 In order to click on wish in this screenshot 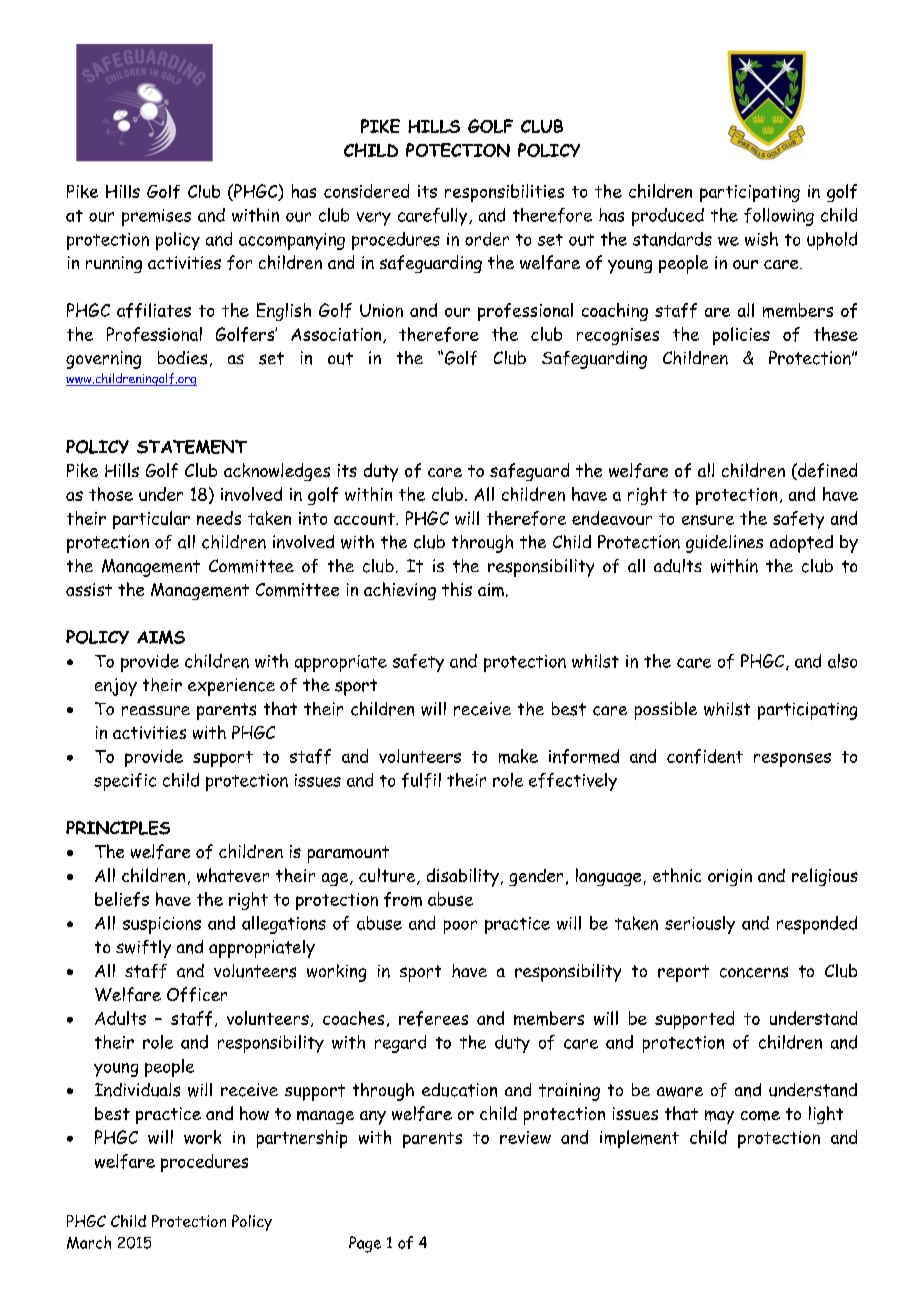, I will do `click(761, 239)`.
